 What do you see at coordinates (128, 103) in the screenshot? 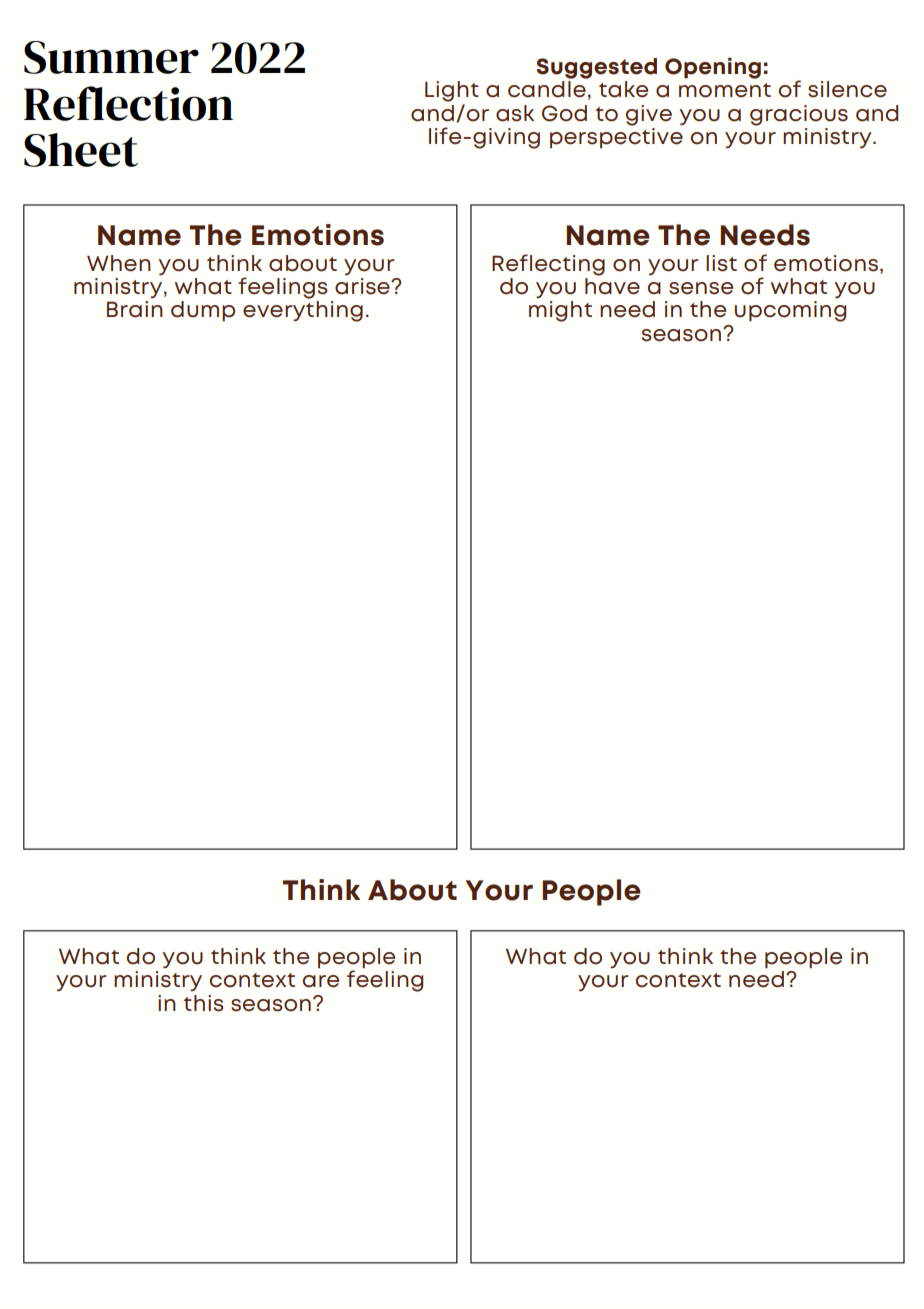
I see `Reflection` at bounding box center [128, 103].
